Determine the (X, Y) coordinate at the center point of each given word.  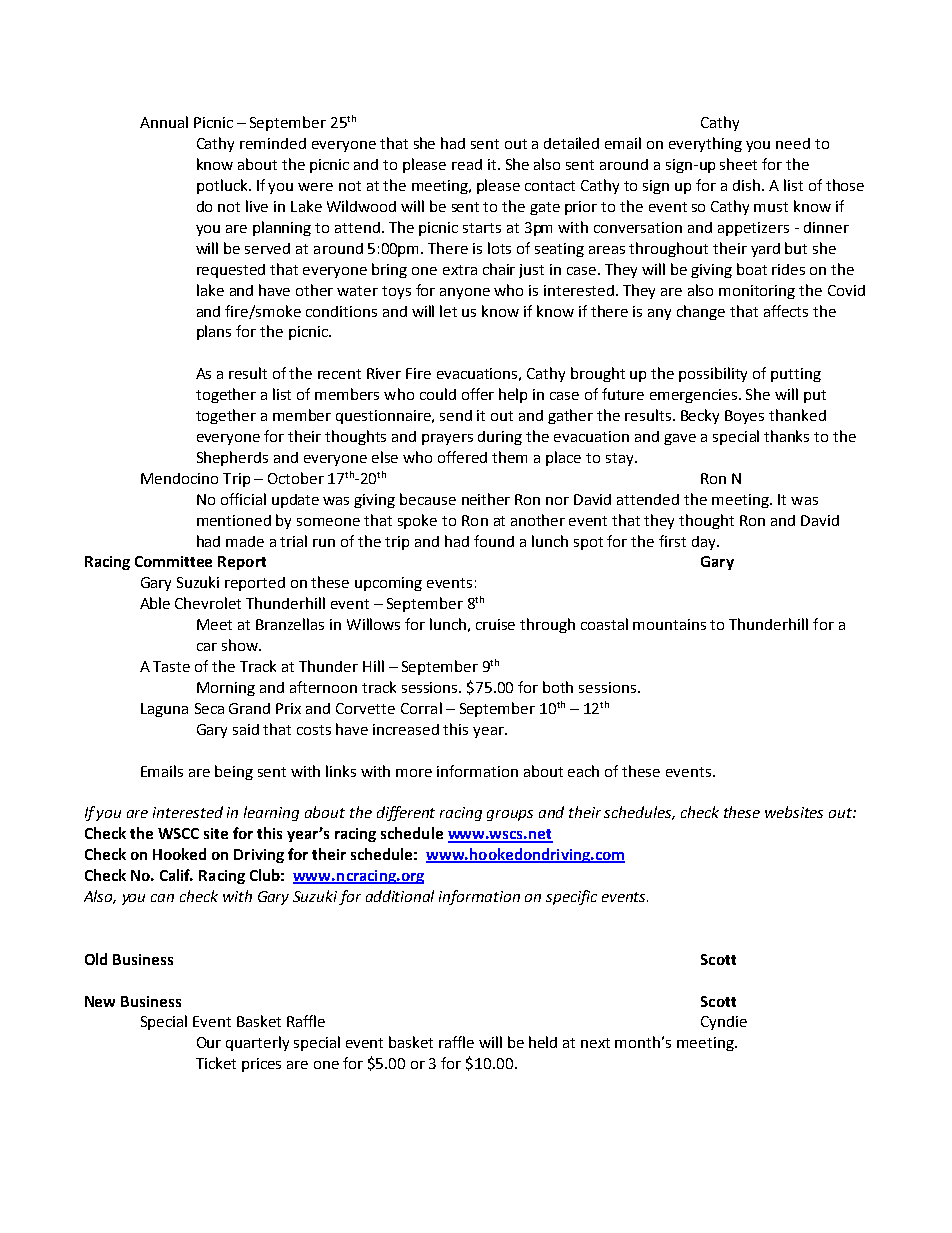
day (705, 543)
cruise (495, 624)
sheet (738, 164)
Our (209, 1042)
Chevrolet (208, 603)
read (467, 164)
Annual (164, 122)
